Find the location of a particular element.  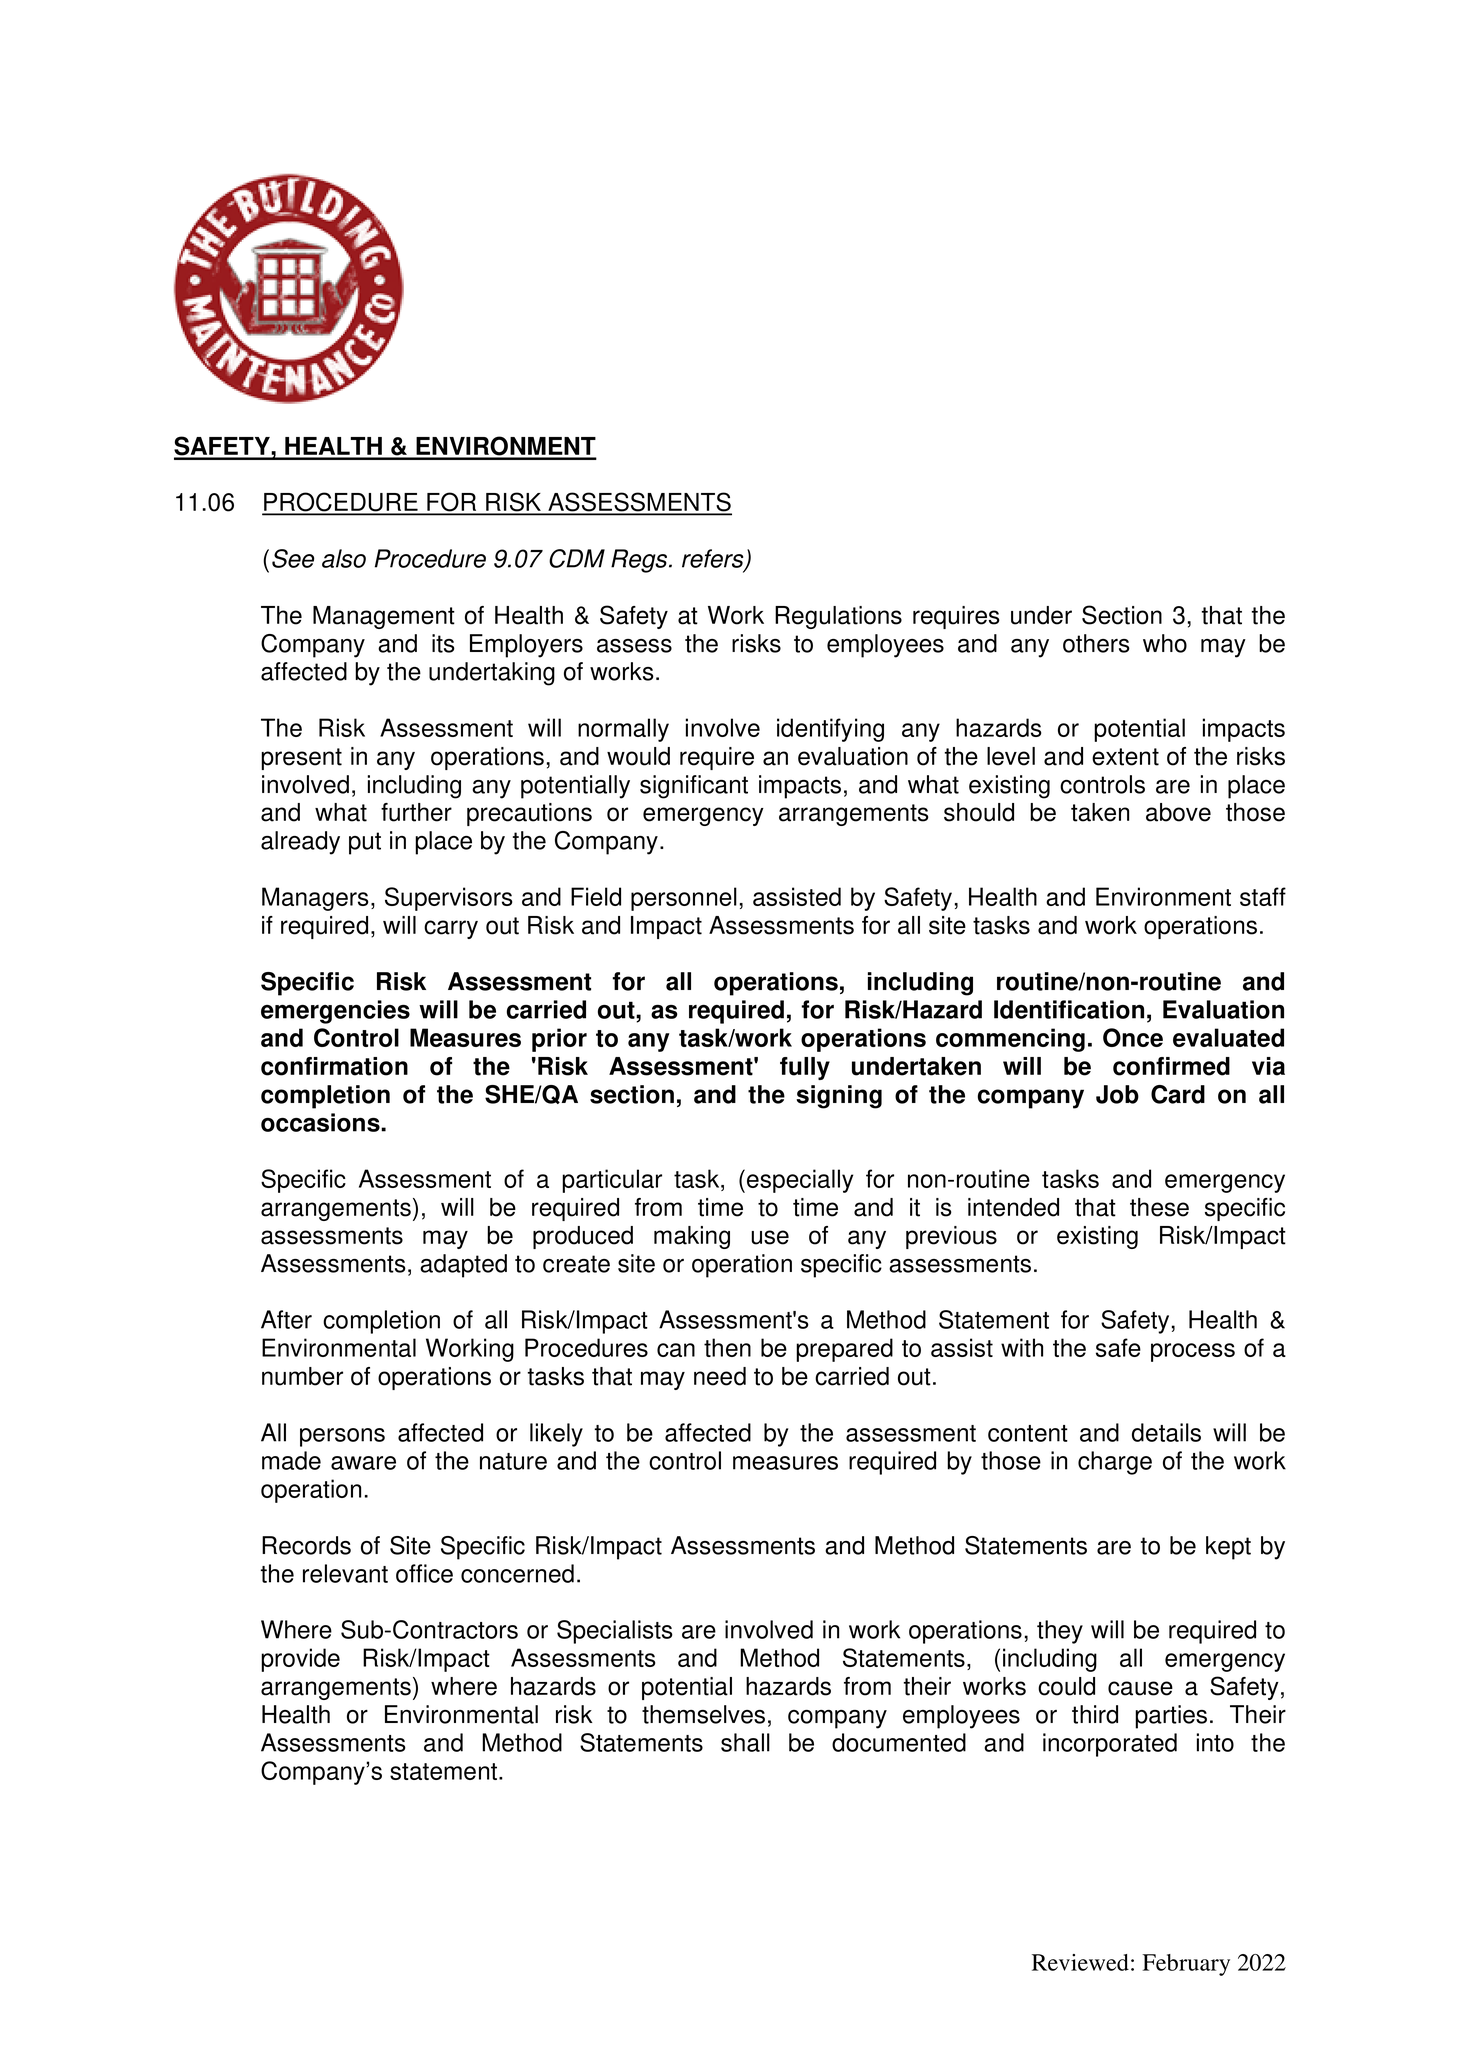

making is located at coordinates (692, 1237).
